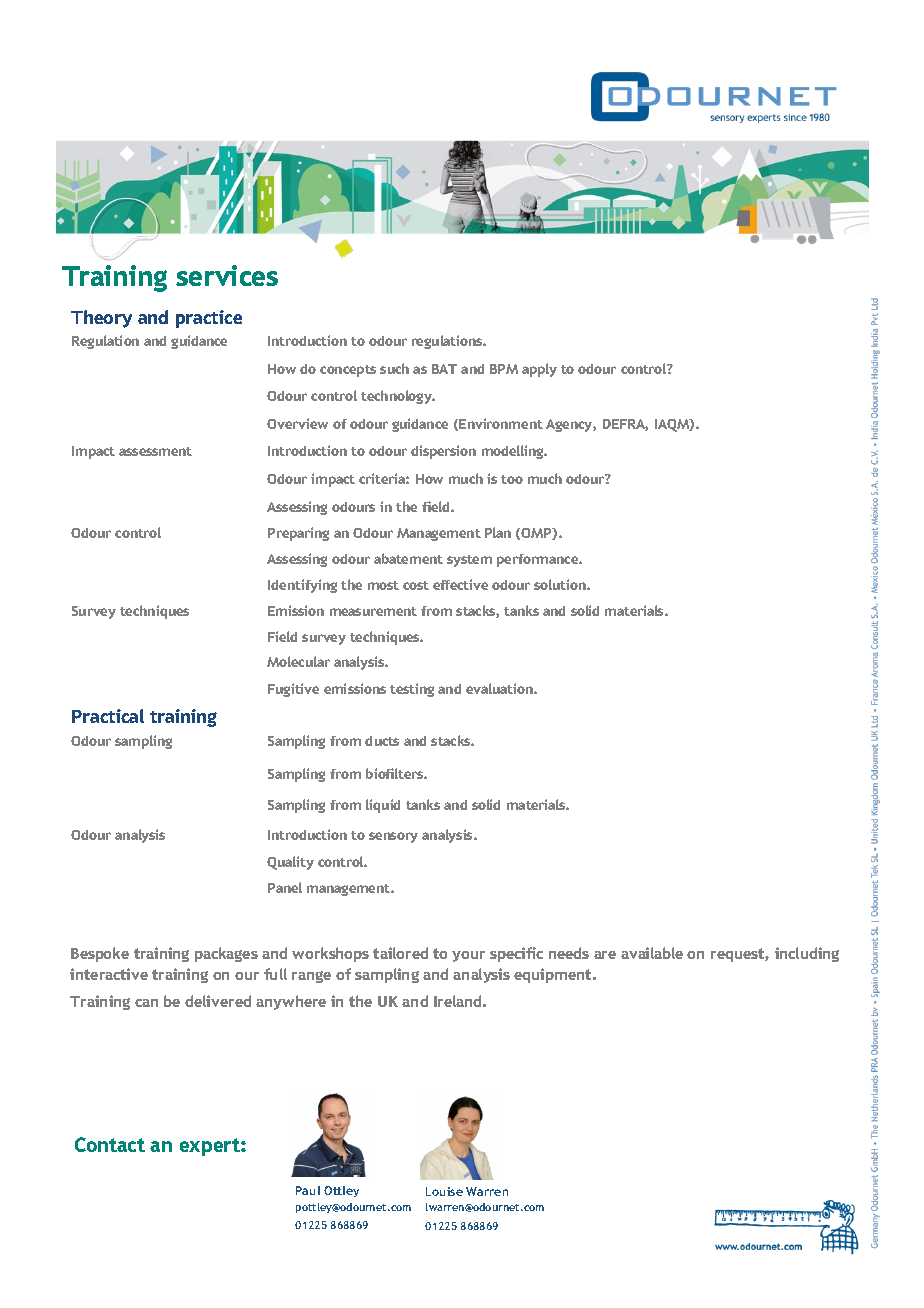 The height and width of the screenshot is (1308, 924). Describe the element at coordinates (652, 953) in the screenshot. I see `available` at that location.
